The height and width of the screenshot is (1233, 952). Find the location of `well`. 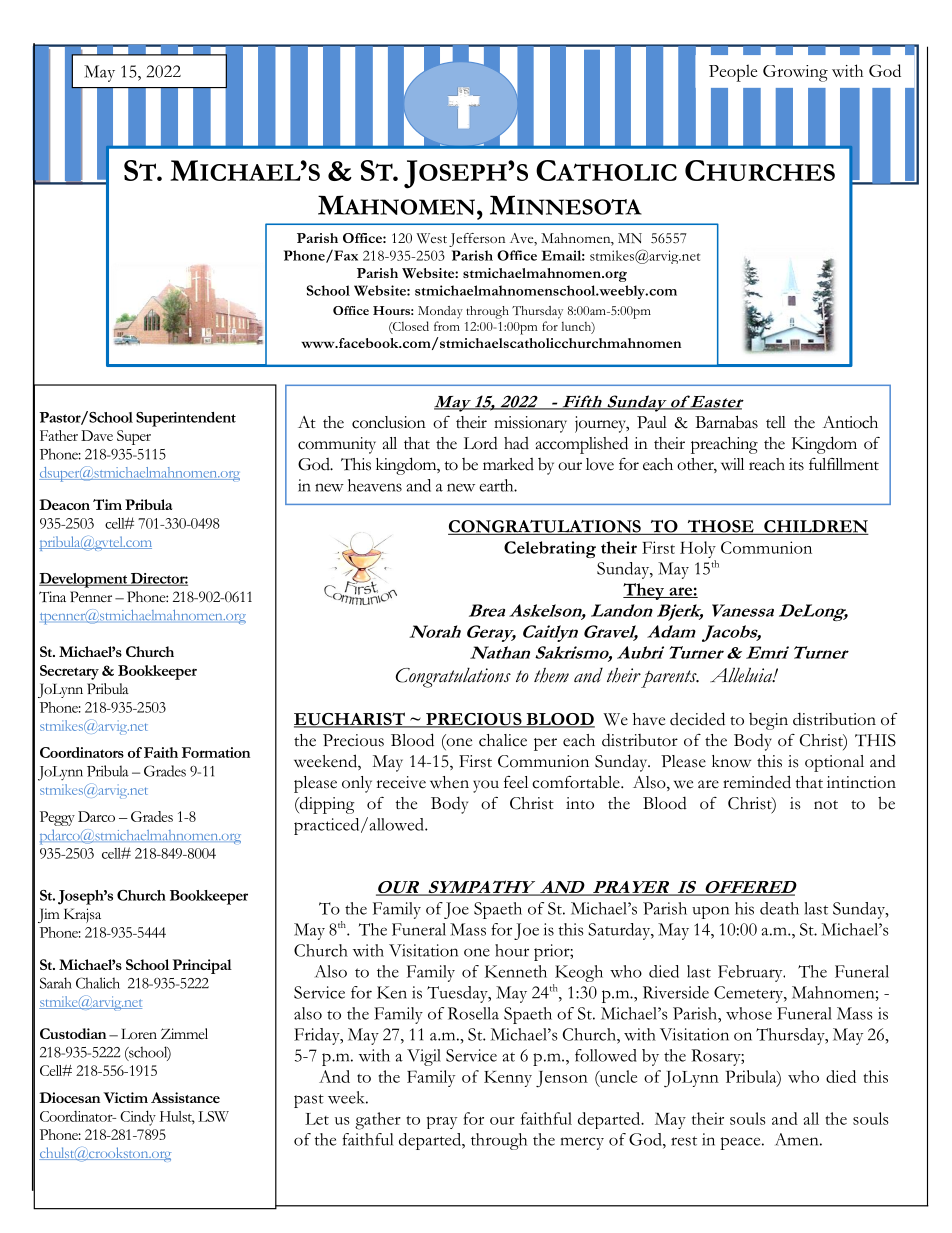

well is located at coordinates (415, 497).
